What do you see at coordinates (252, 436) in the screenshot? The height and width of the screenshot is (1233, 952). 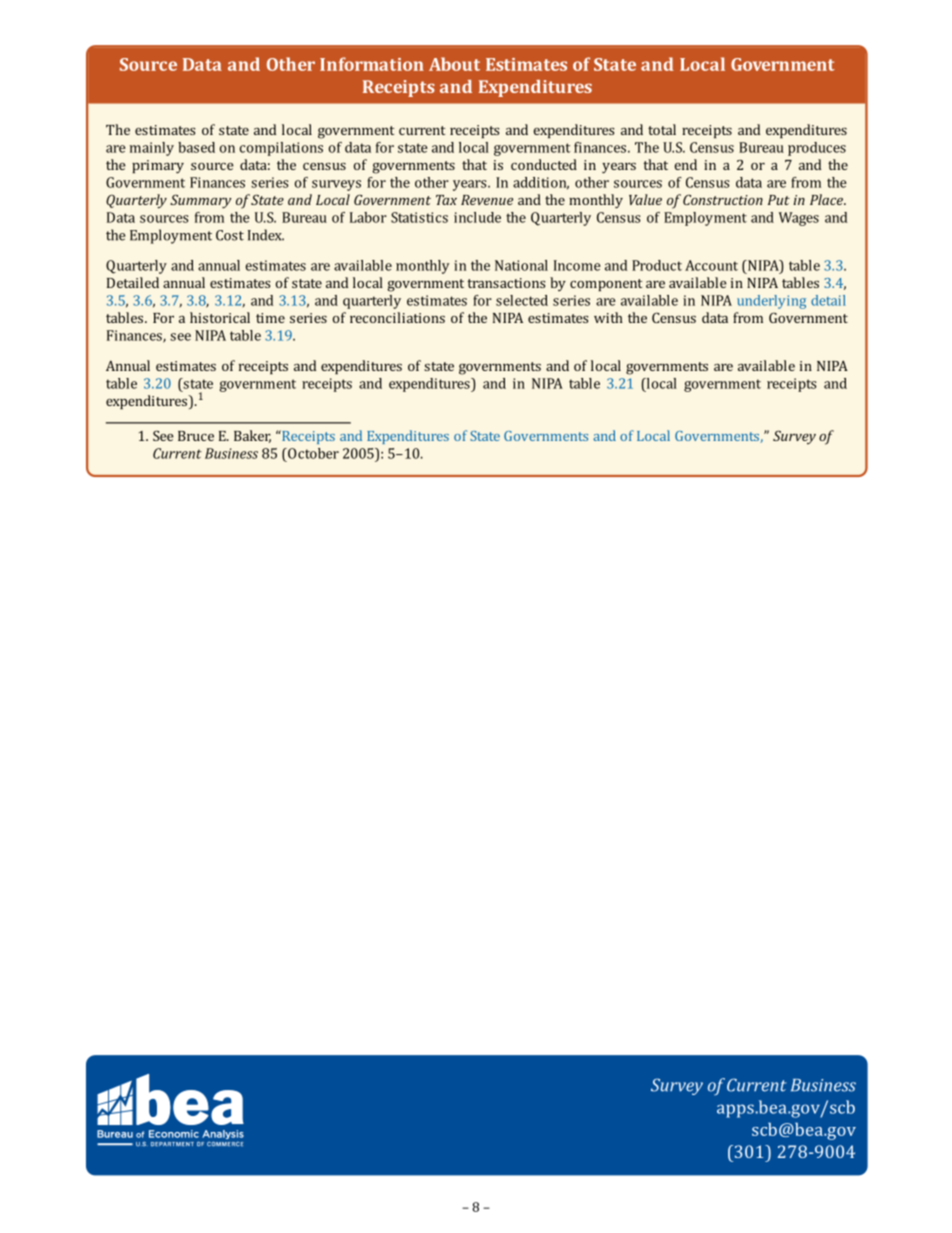 I see `Baker` at bounding box center [252, 436].
